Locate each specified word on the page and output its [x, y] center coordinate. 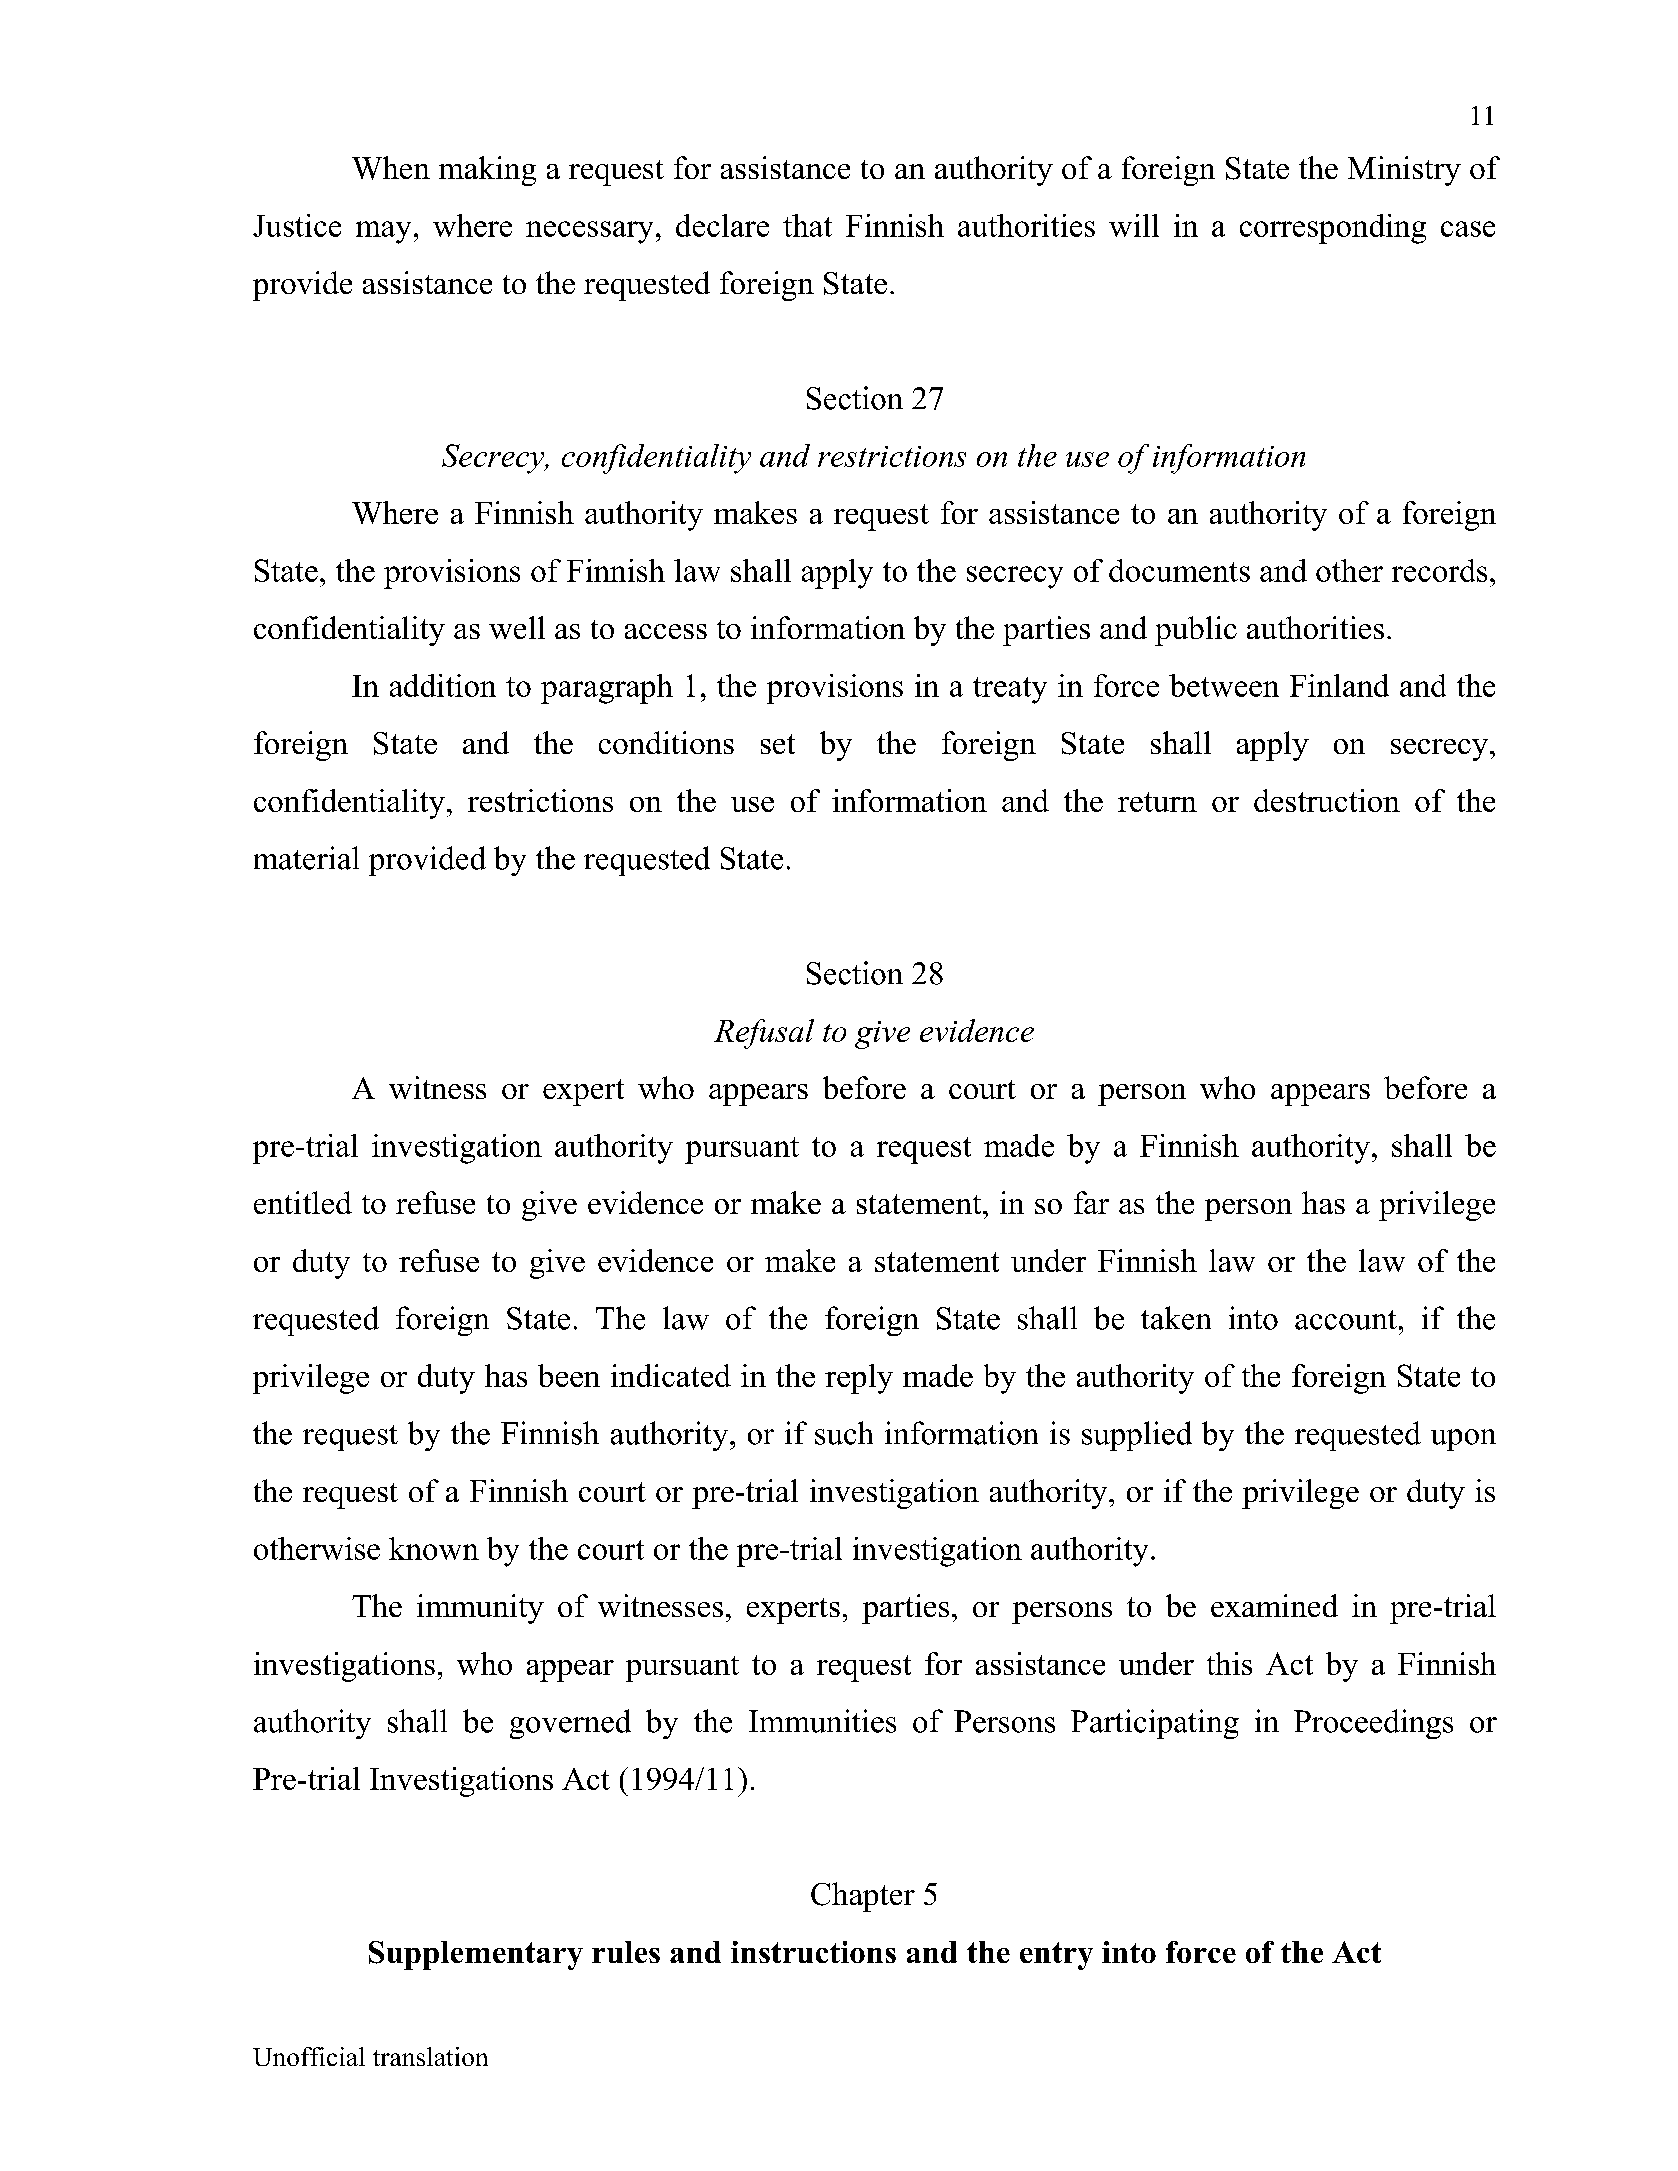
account [1346, 1320]
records [1439, 570]
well [517, 627]
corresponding [1333, 229]
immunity [480, 1609]
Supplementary [476, 1955]
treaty [1010, 690]
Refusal [764, 1034]
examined [1274, 1605]
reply [859, 1379]
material [306, 858]
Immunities [822, 1721]
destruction [1327, 800]
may [383, 232]
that [807, 225]
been [569, 1375]
